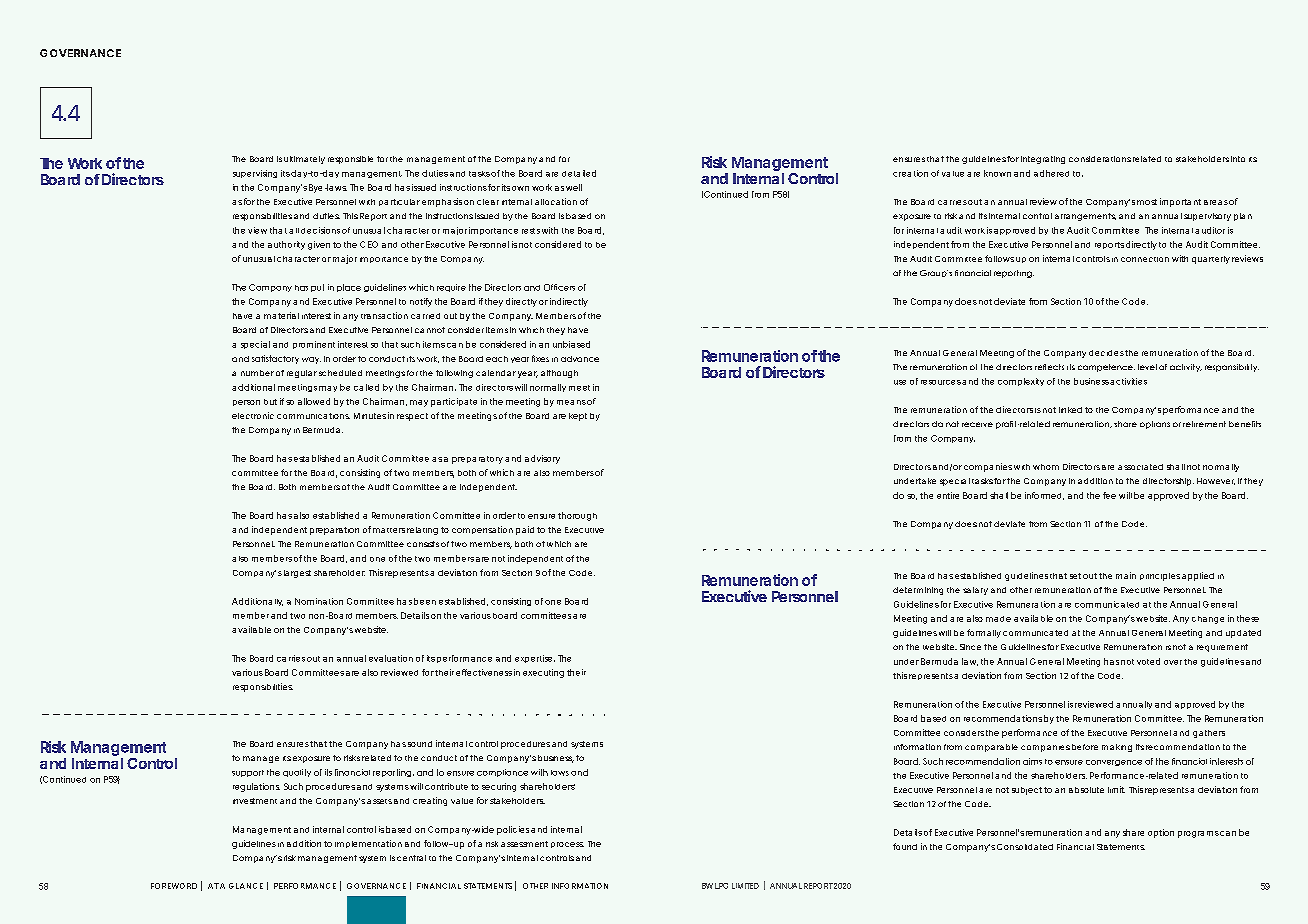  I want to click on fee, so click(1109, 495).
